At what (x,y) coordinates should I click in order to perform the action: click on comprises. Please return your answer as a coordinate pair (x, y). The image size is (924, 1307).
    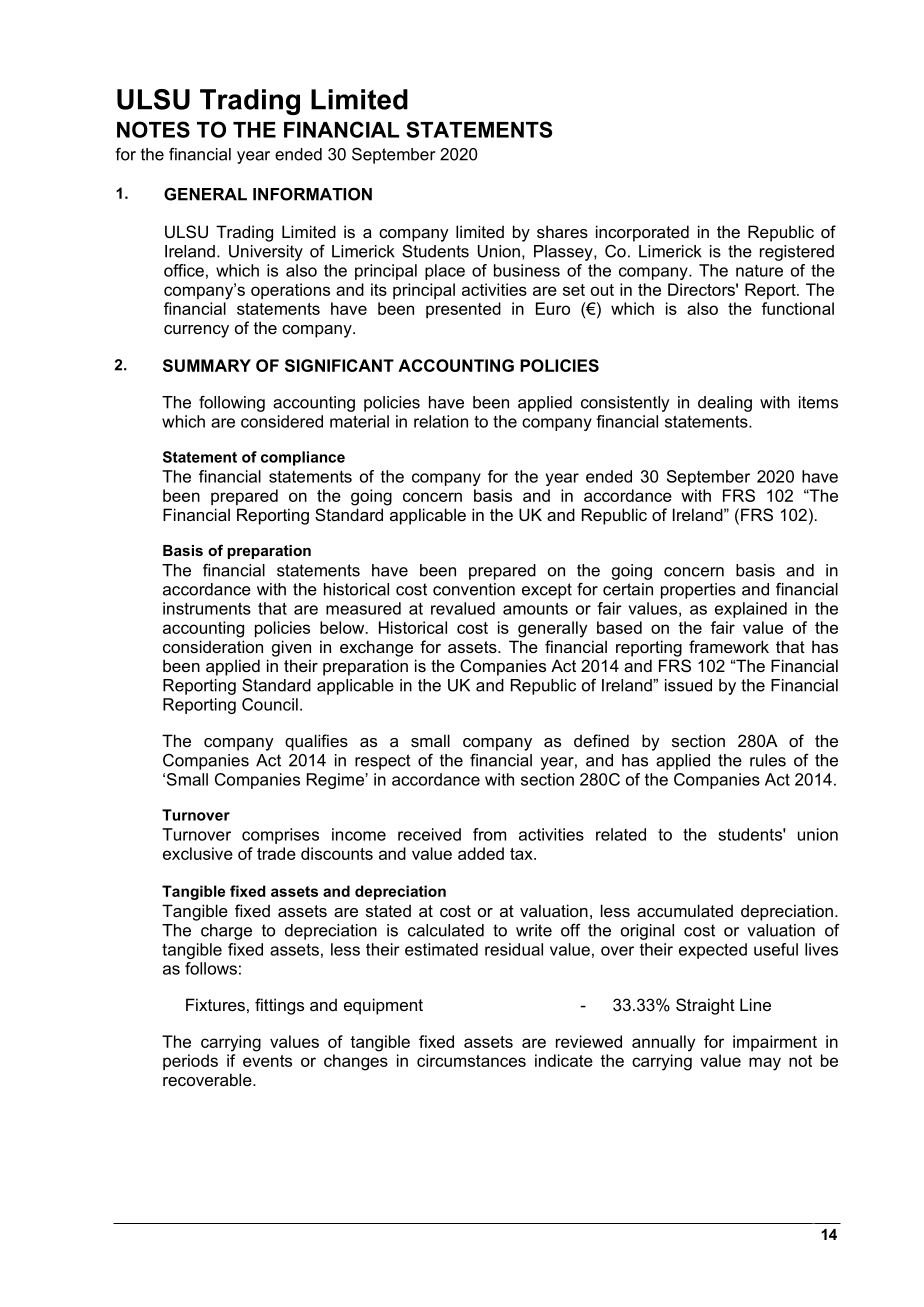
    Looking at the image, I should click on (280, 836).
